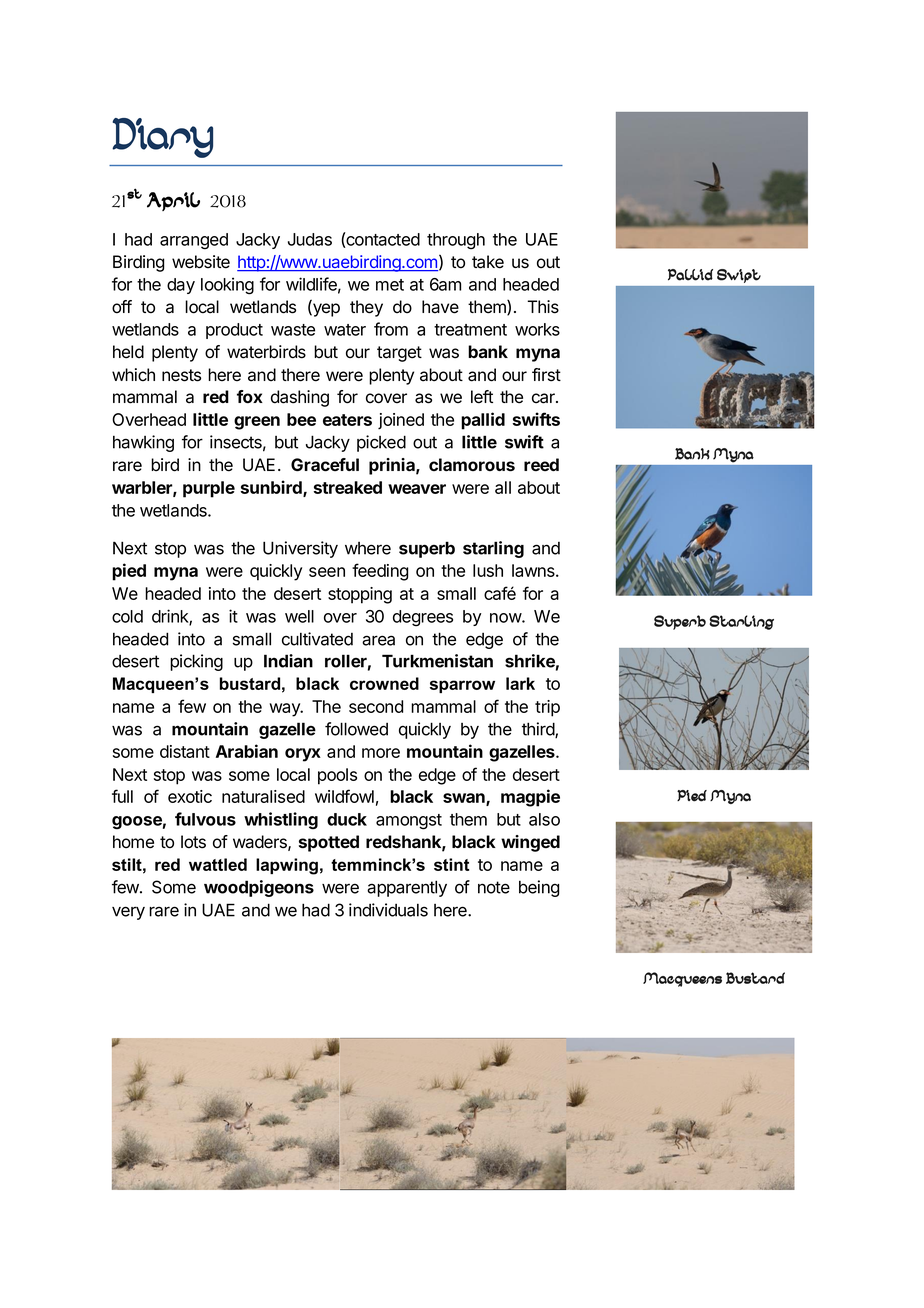 This screenshot has height=1308, width=924. What do you see at coordinates (300, 549) in the screenshot?
I see `University` at bounding box center [300, 549].
